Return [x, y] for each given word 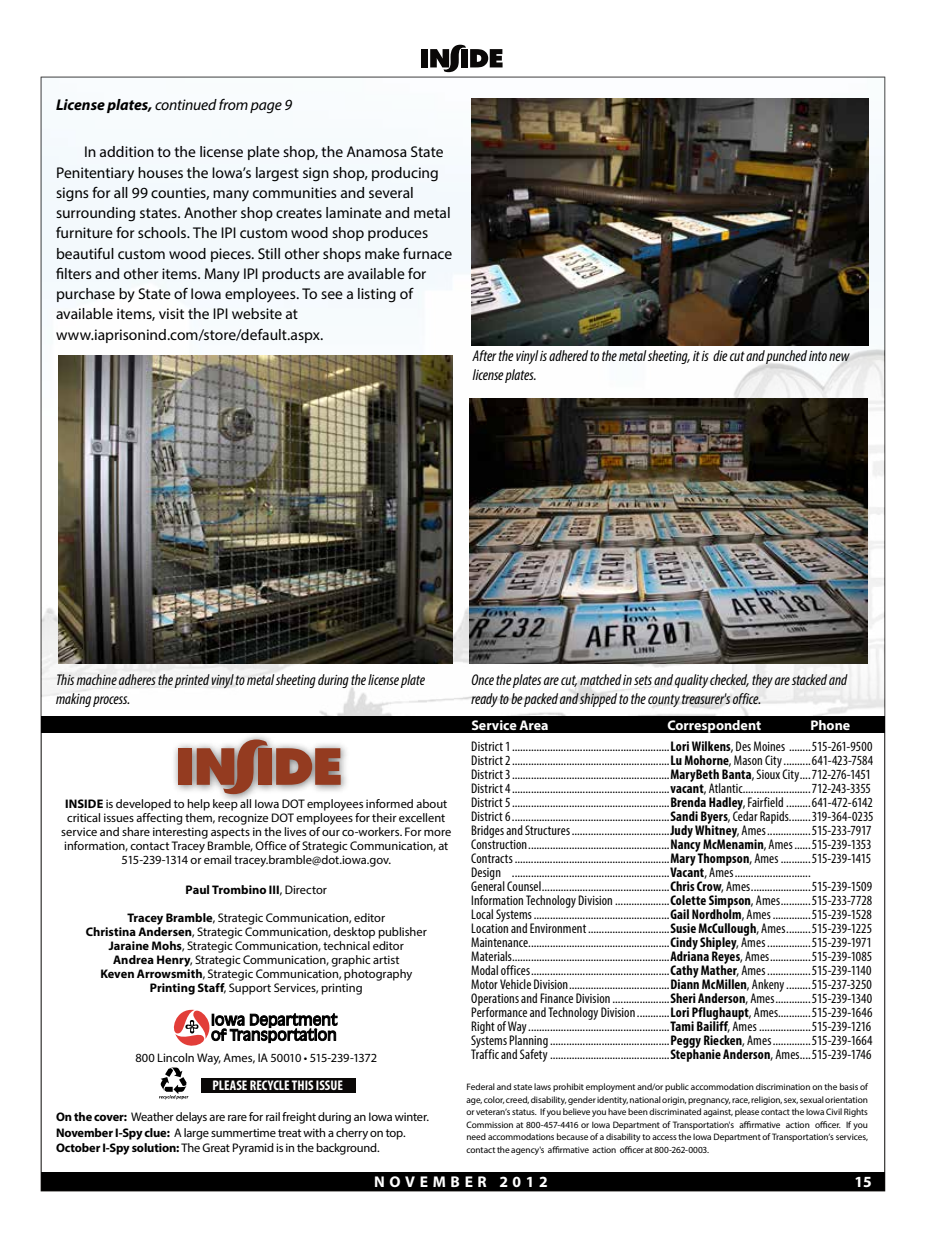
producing [405, 174]
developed [143, 805]
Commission [489, 1124]
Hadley [727, 805]
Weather [152, 1116]
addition [127, 151]
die [720, 355]
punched [786, 357]
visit [171, 313]
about [431, 803]
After [484, 355]
